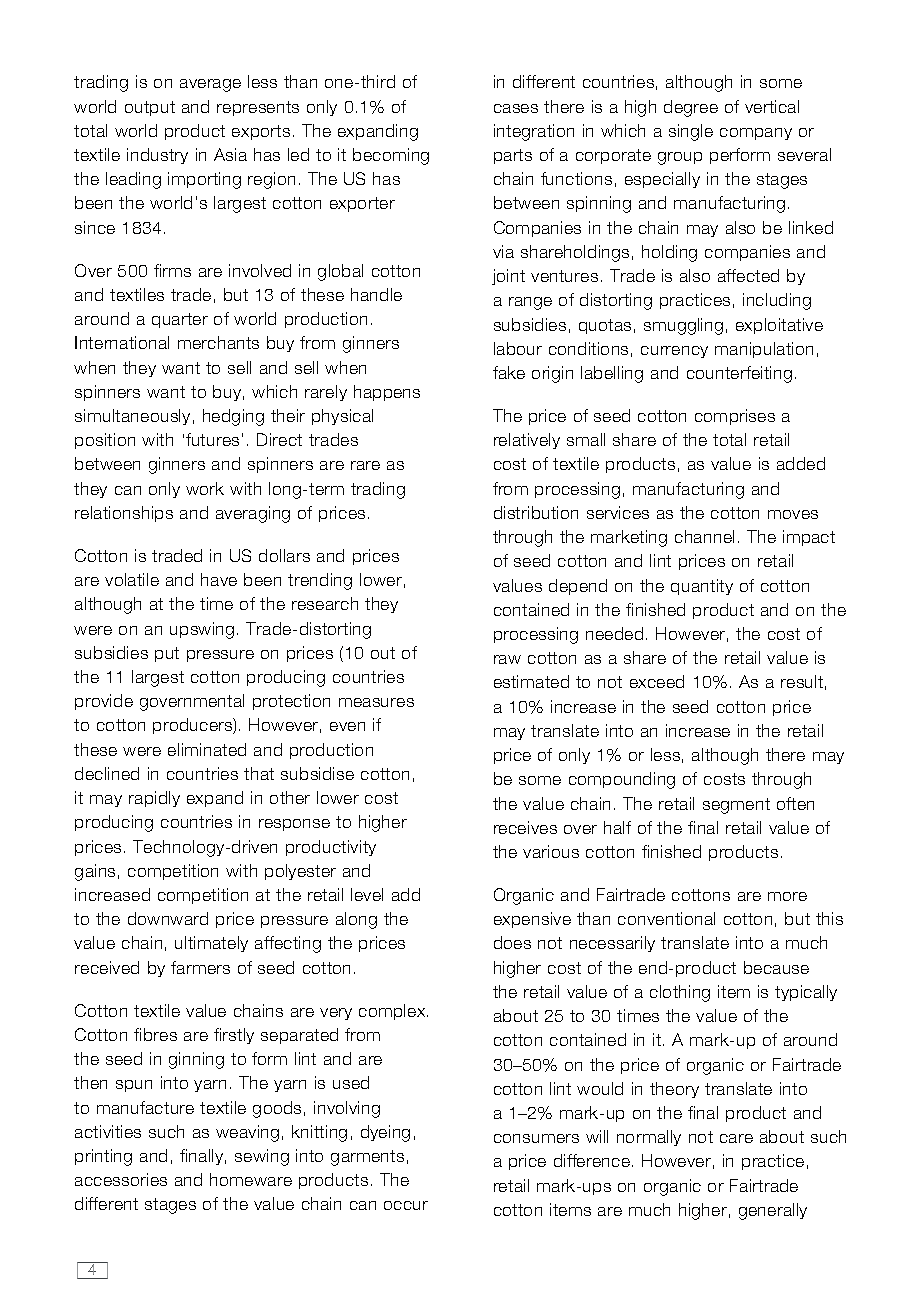 The width and height of the screenshot is (924, 1311). What do you see at coordinates (406, 1205) in the screenshot?
I see `occur` at bounding box center [406, 1205].
